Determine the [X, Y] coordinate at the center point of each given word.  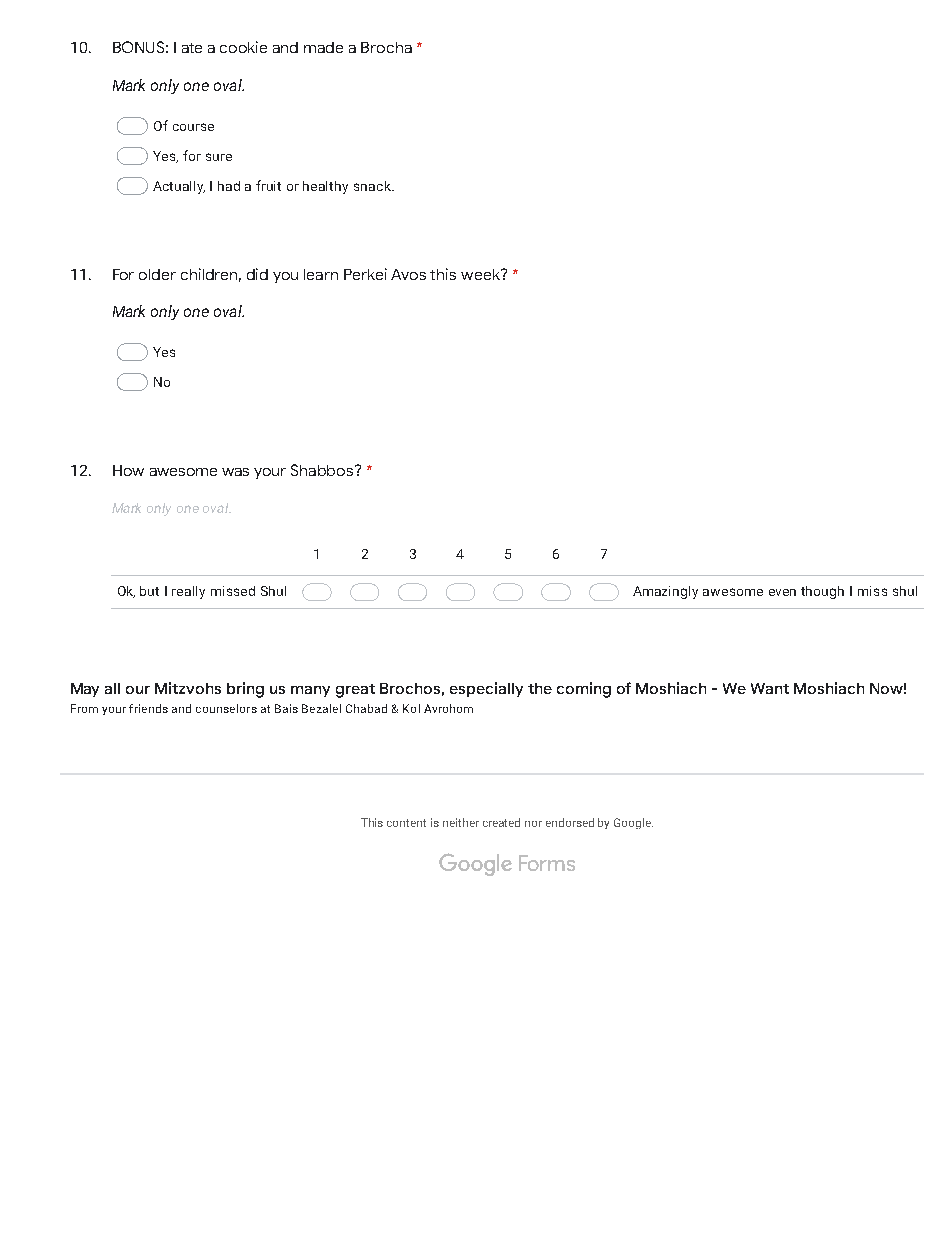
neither [461, 822]
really [188, 592]
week [481, 274]
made [323, 47]
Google [633, 823]
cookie [243, 47]
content [406, 823]
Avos [408, 274]
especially [486, 689]
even [782, 592]
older [157, 274]
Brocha [386, 47]
